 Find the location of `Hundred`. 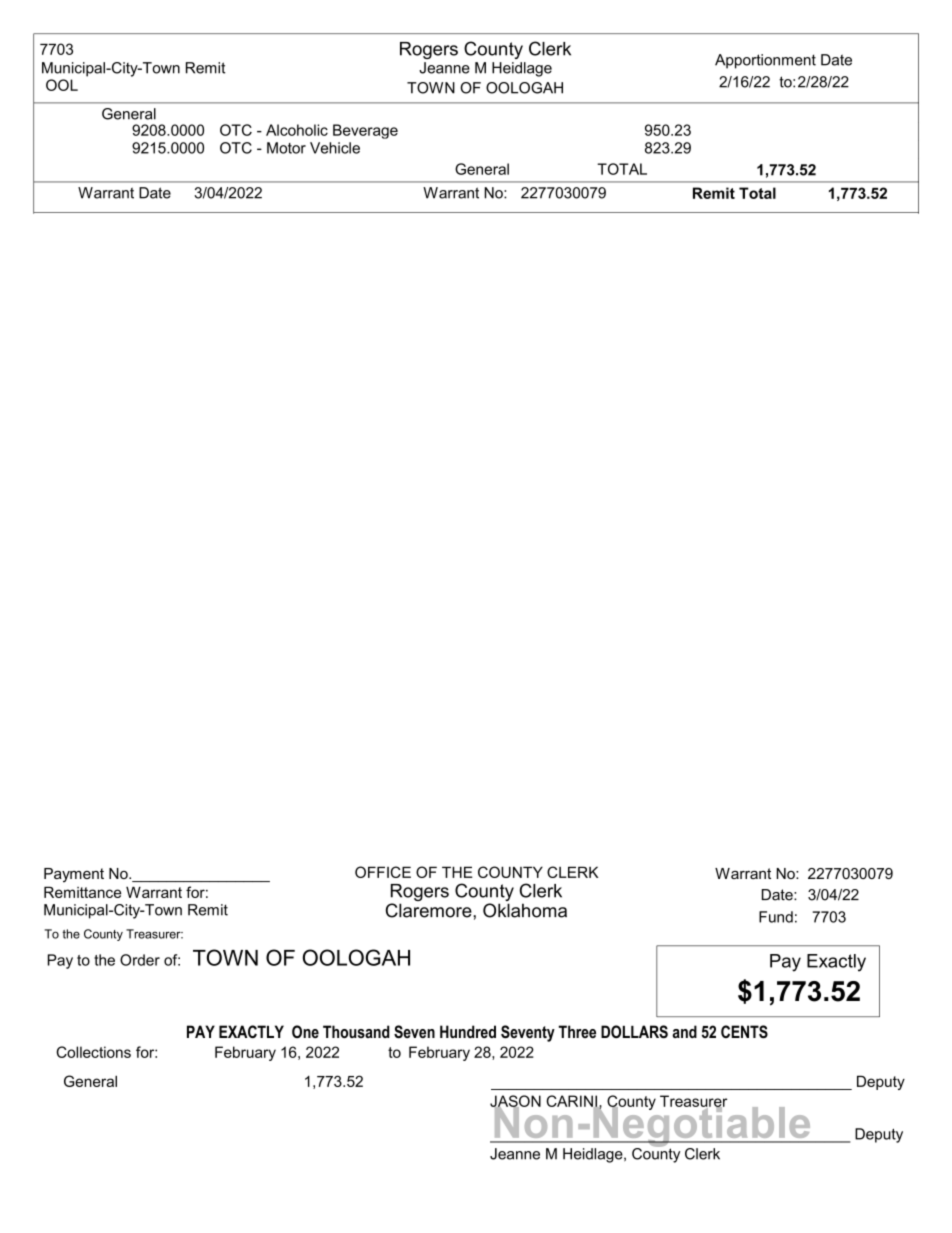

Hundred is located at coordinates (468, 1031).
